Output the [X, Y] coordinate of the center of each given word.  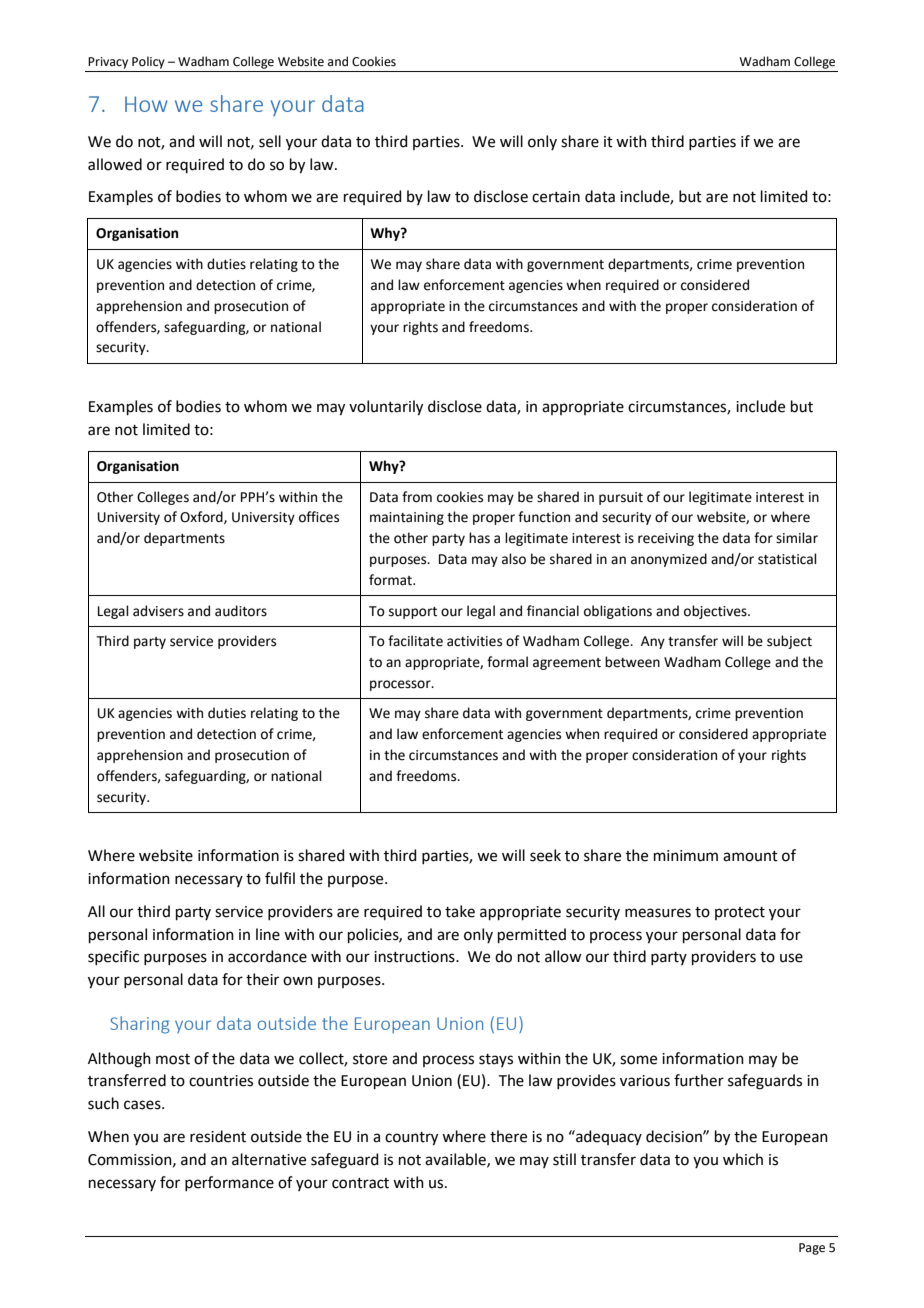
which [743, 1159]
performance [229, 1183]
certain [556, 197]
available [456, 1160]
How [146, 104]
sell [270, 141]
